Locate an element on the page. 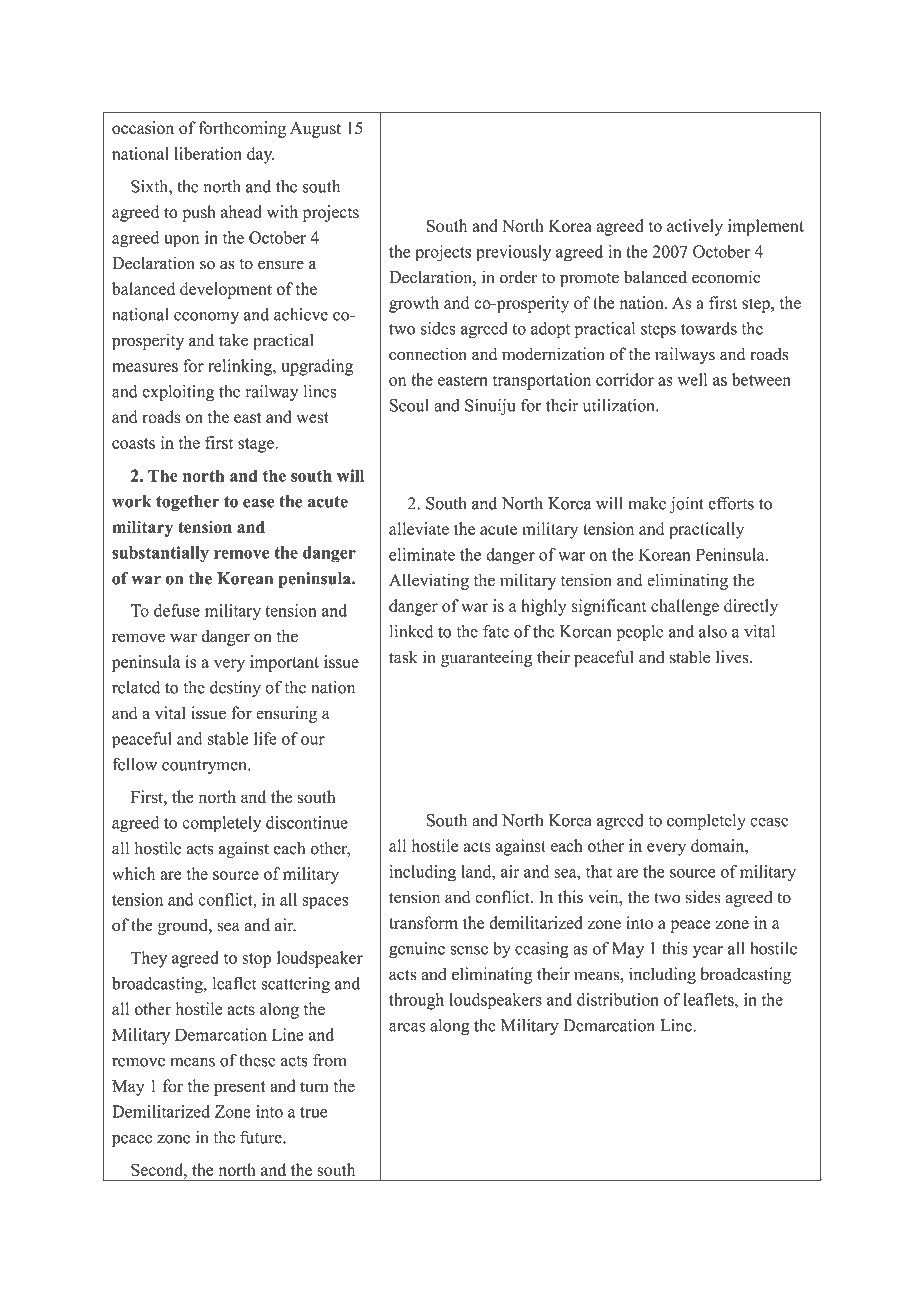 The width and height of the page is (924, 1308). which is located at coordinates (133, 873).
